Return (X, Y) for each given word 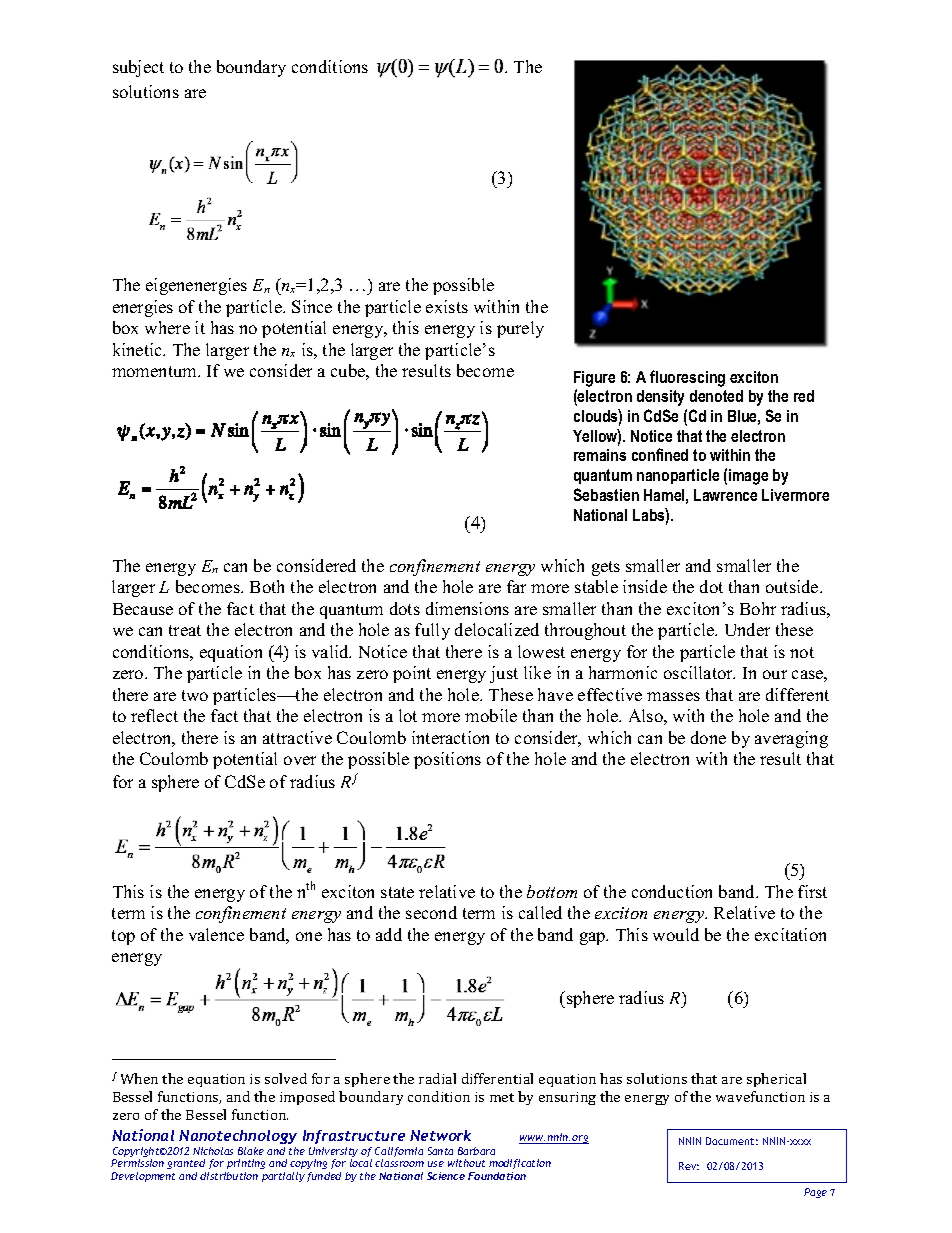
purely (520, 329)
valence (216, 934)
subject (138, 68)
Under (747, 629)
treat (185, 630)
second (431, 912)
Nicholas (213, 1151)
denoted (716, 396)
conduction (672, 891)
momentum (155, 371)
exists (447, 306)
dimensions (467, 608)
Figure (594, 379)
